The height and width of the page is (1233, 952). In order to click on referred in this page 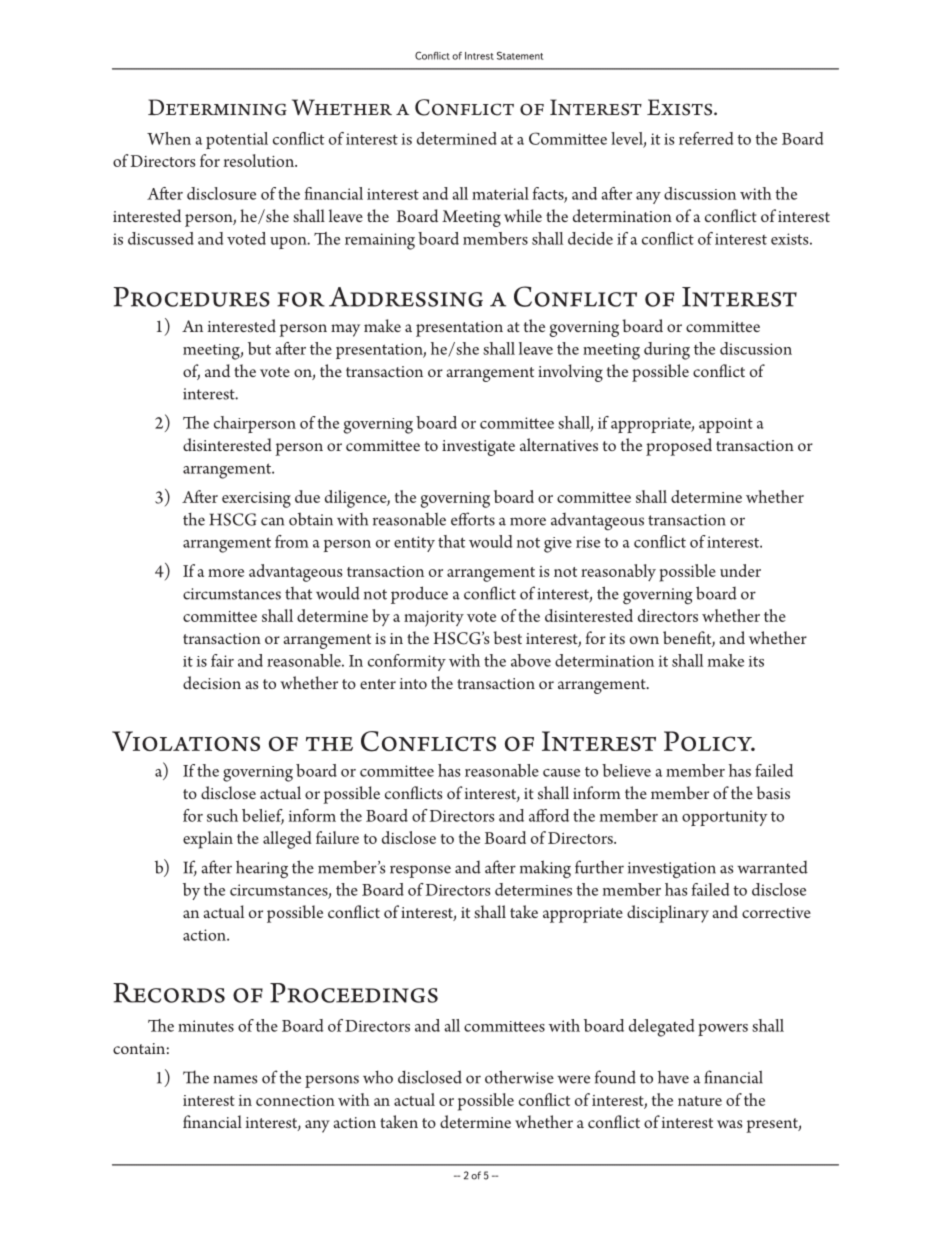, I will do `click(706, 138)`.
